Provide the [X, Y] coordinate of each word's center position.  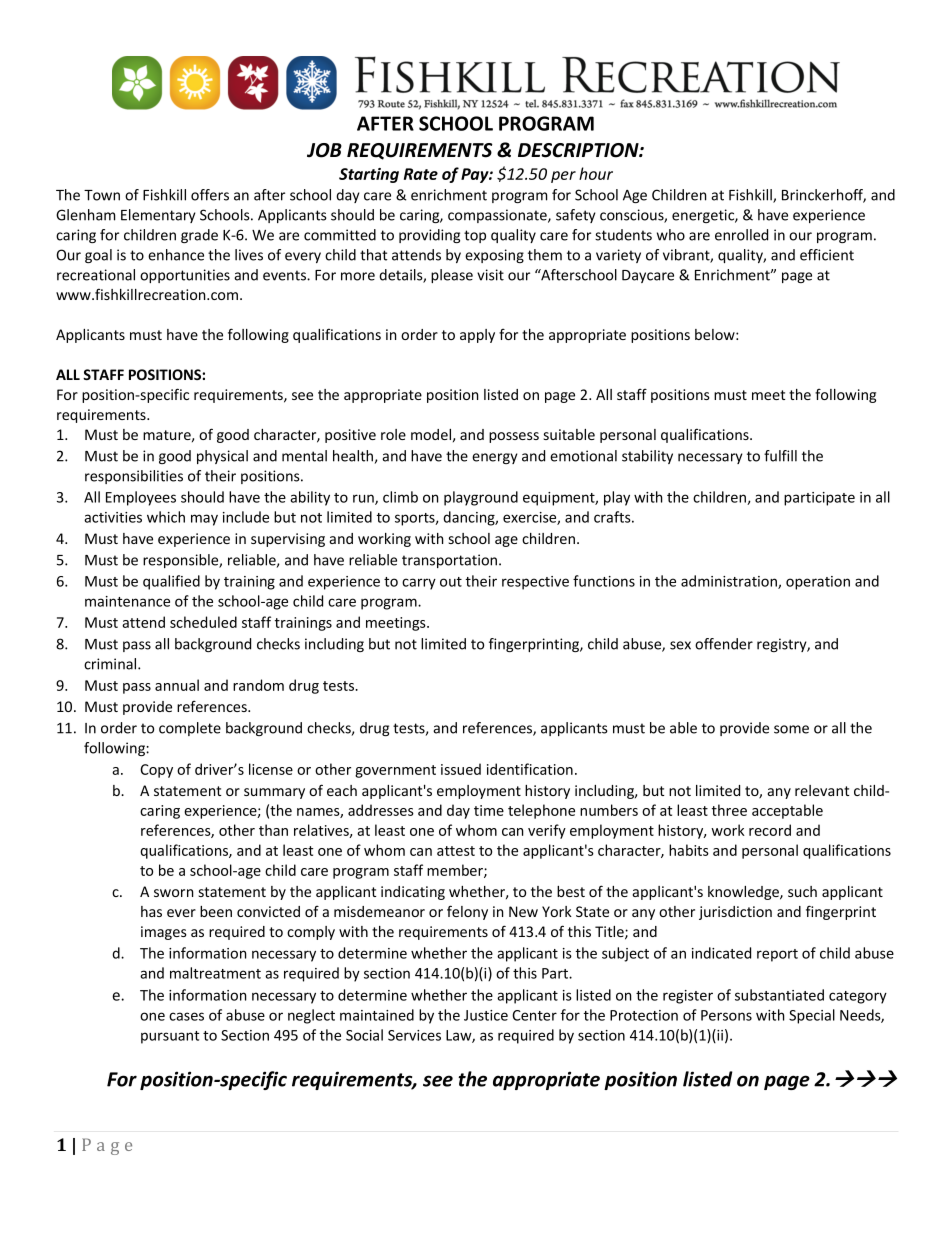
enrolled [741, 235]
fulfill [780, 456]
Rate [421, 174]
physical [222, 457]
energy [495, 458]
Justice [486, 1015]
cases [186, 1016]
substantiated [779, 995]
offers [210, 195]
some [791, 729]
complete [190, 729]
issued [461, 769]
